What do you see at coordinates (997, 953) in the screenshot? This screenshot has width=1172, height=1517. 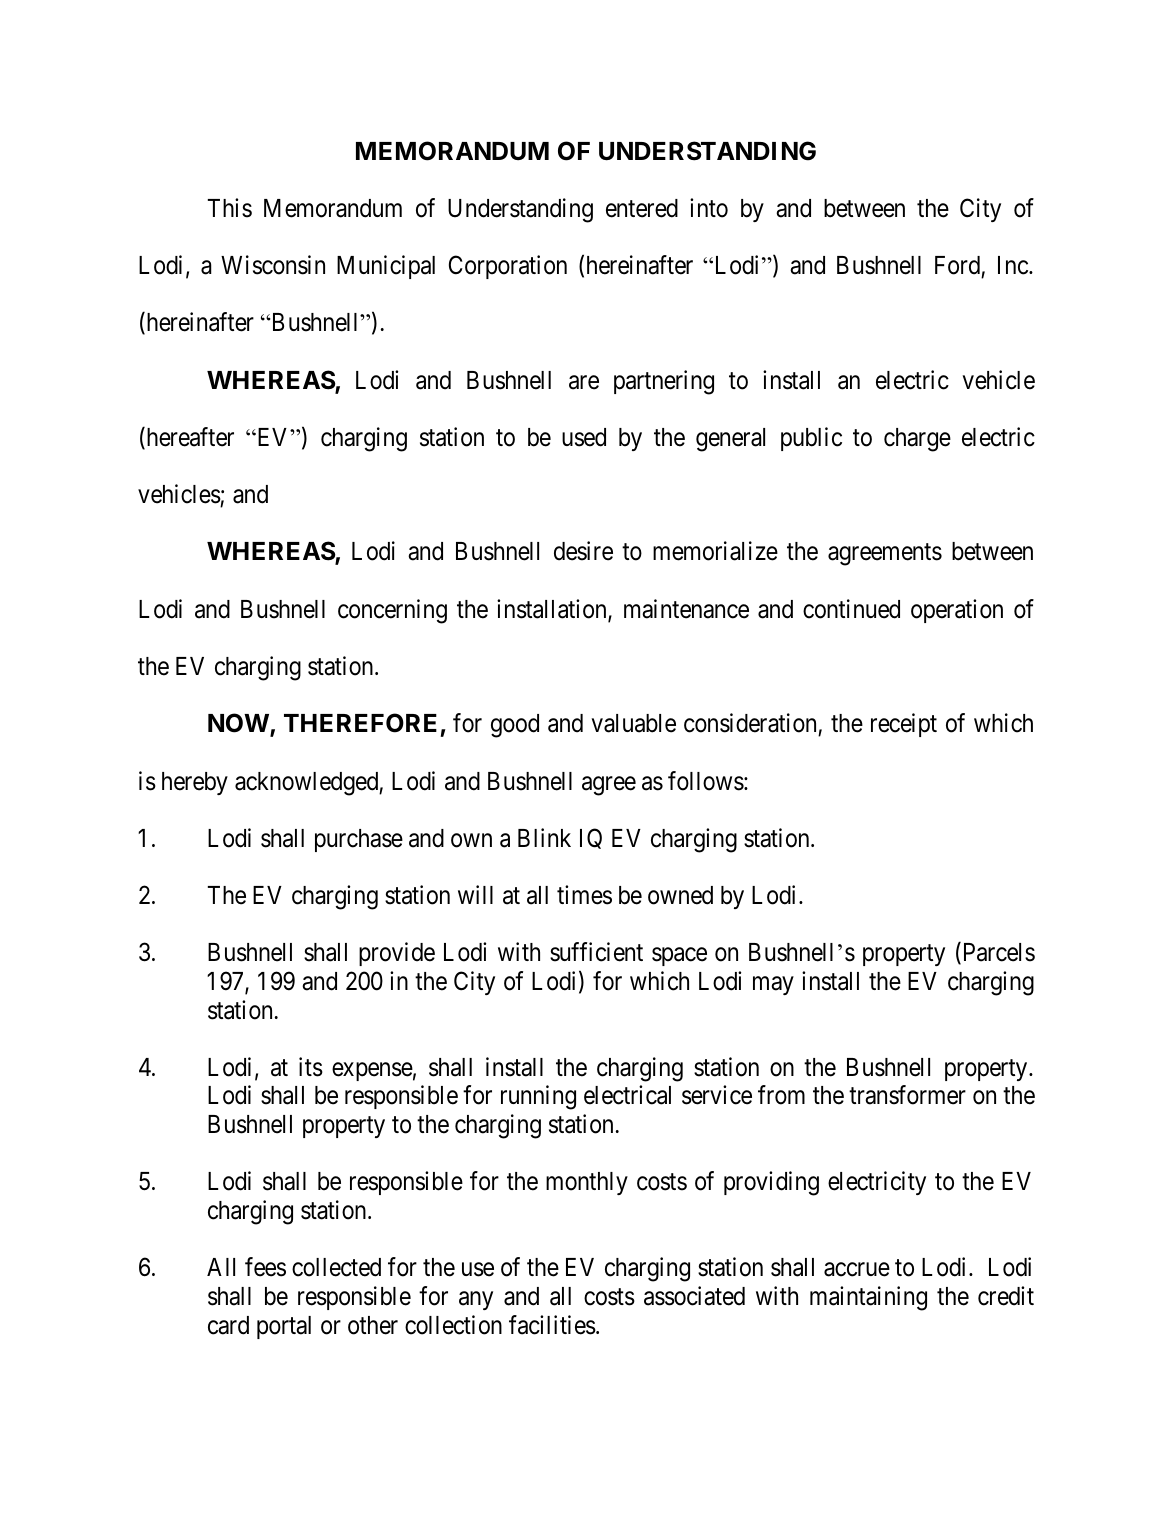 I see `Parcels` at bounding box center [997, 953].
